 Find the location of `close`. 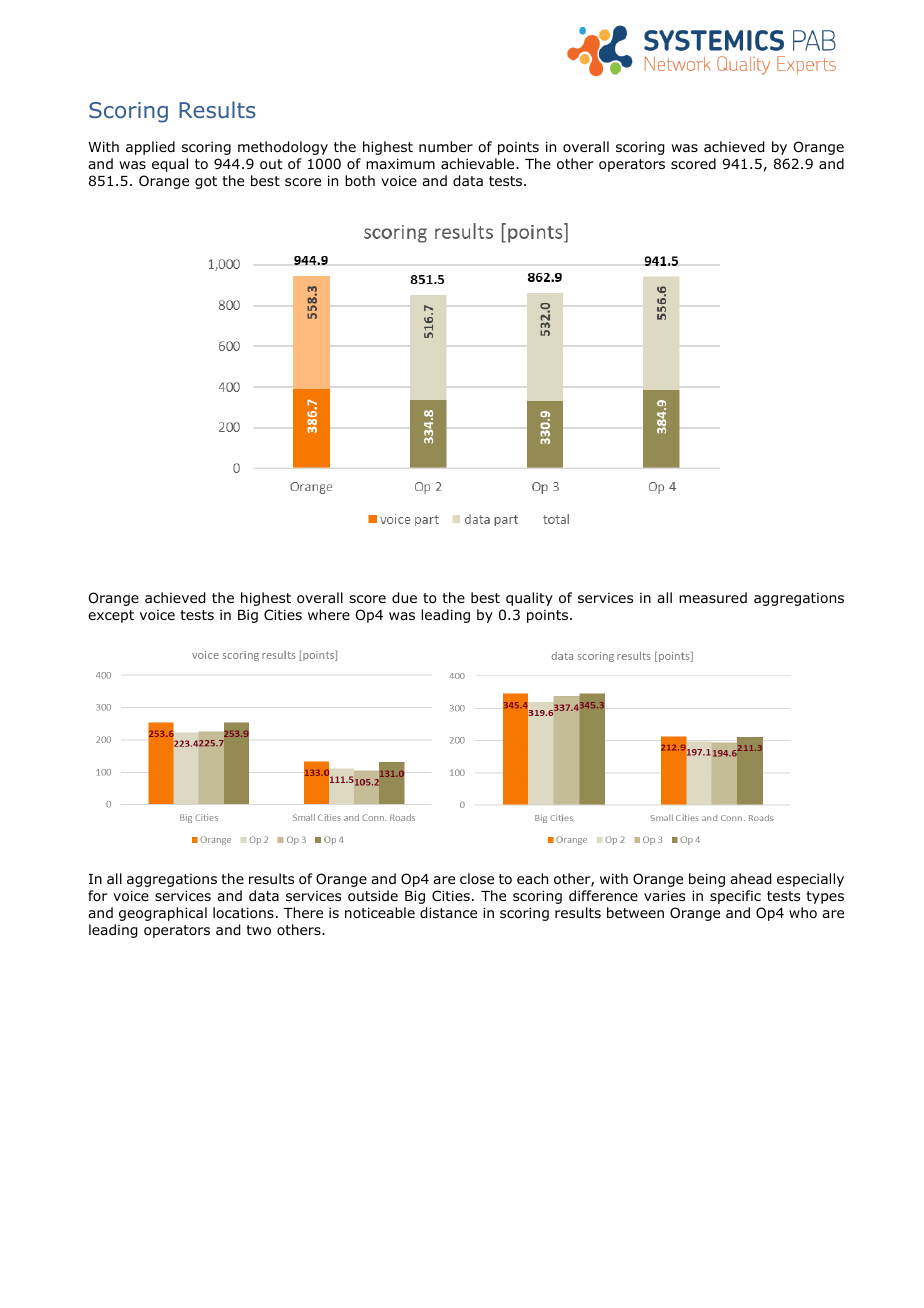

close is located at coordinates (477, 878).
